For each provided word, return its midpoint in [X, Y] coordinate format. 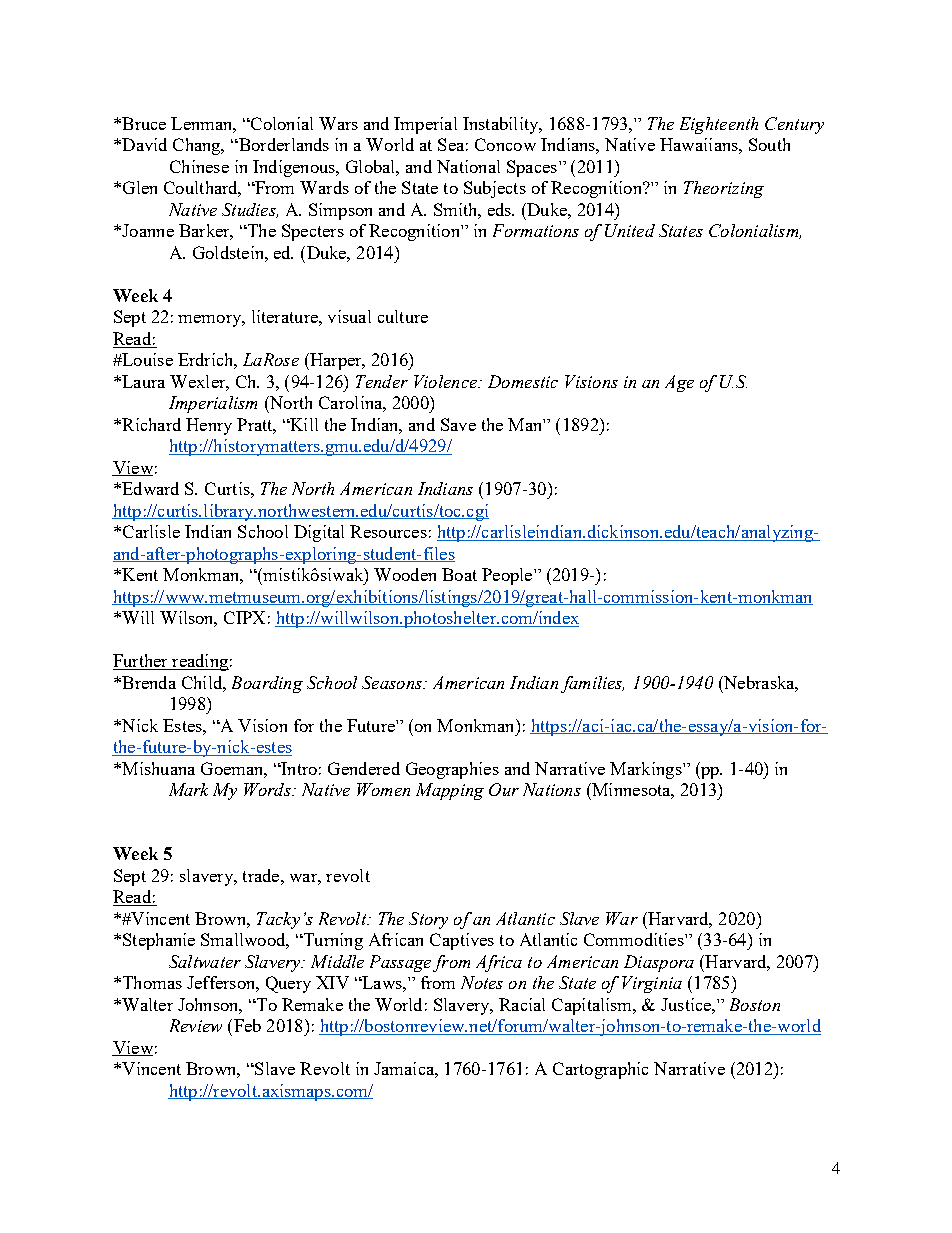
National [468, 166]
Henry [209, 426]
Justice [687, 1004]
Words [268, 789]
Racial [522, 1004]
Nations [552, 789]
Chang [198, 146]
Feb [246, 1025]
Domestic [523, 381]
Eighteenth [719, 125]
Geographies [452, 770]
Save [458, 424]
